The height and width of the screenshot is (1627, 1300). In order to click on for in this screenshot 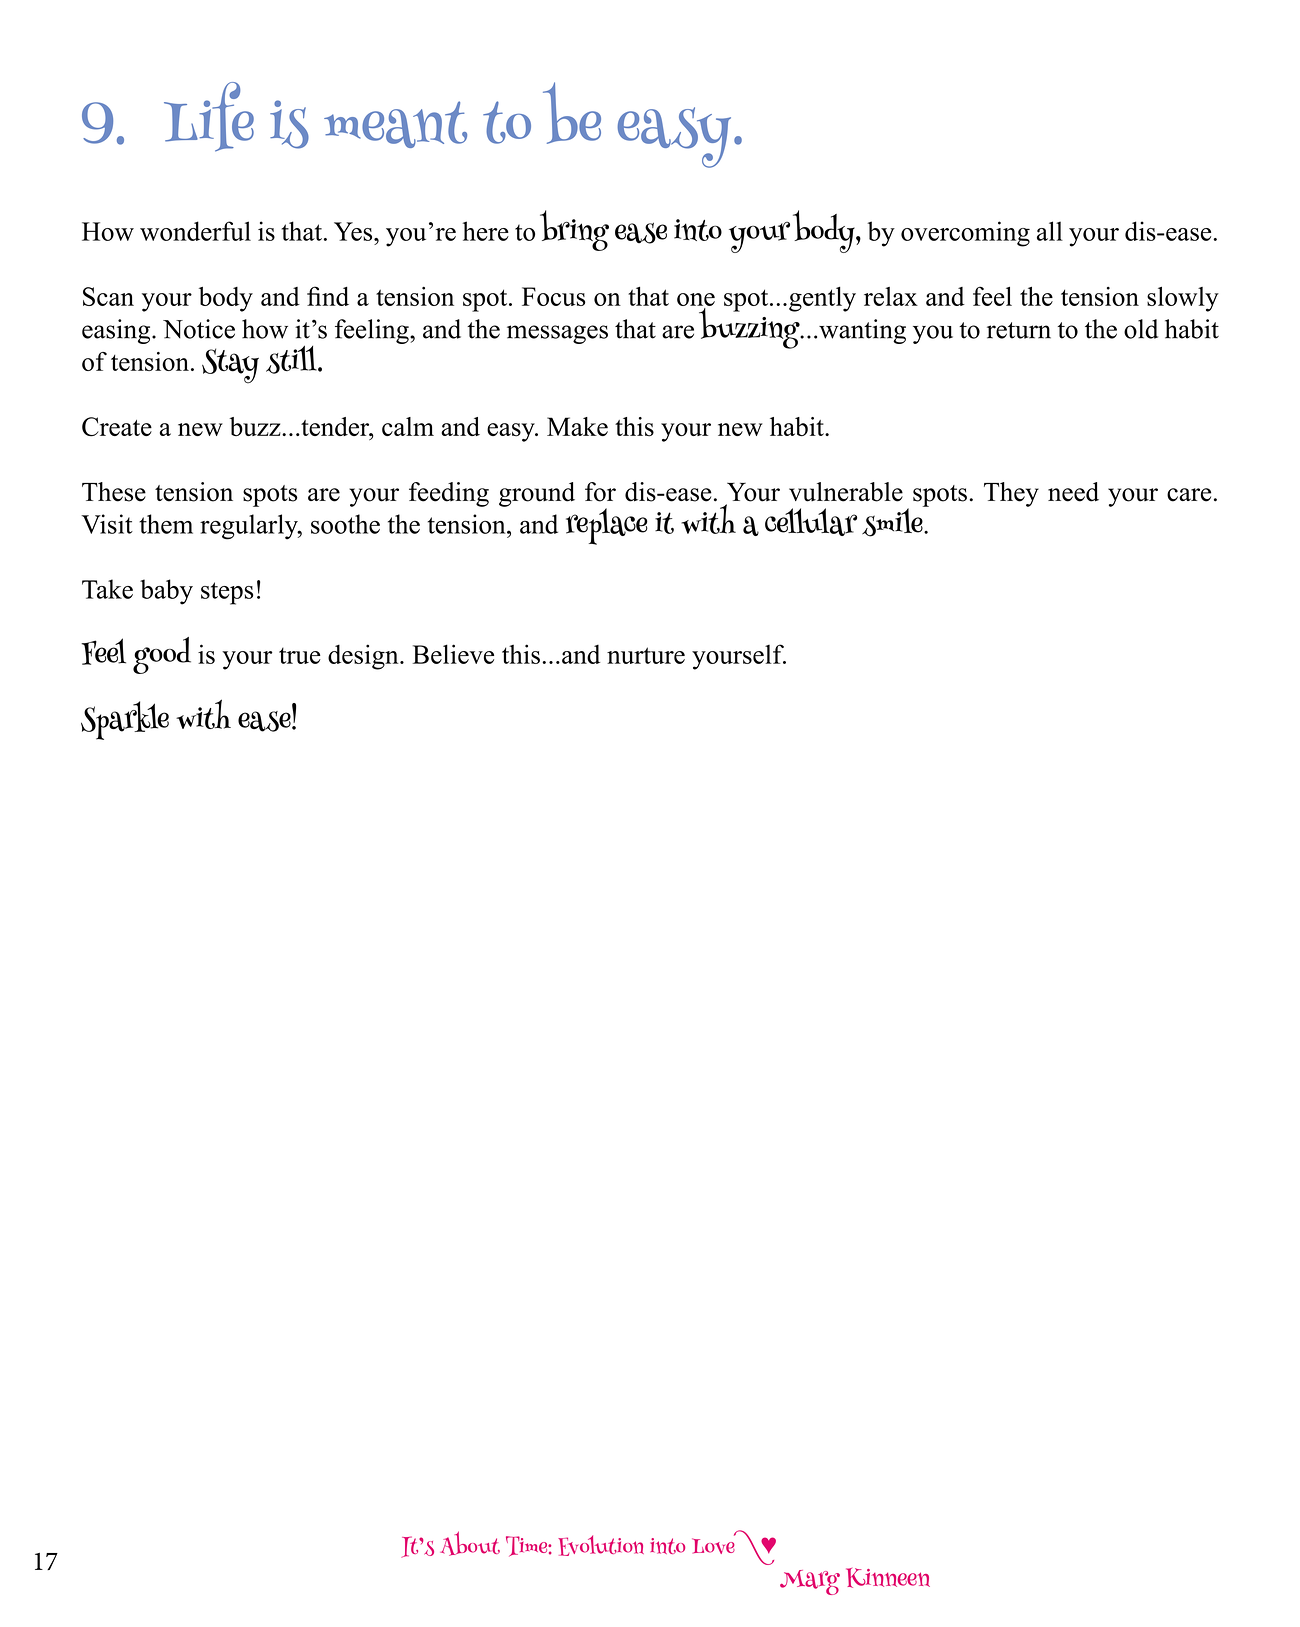, I will do `click(600, 492)`.
